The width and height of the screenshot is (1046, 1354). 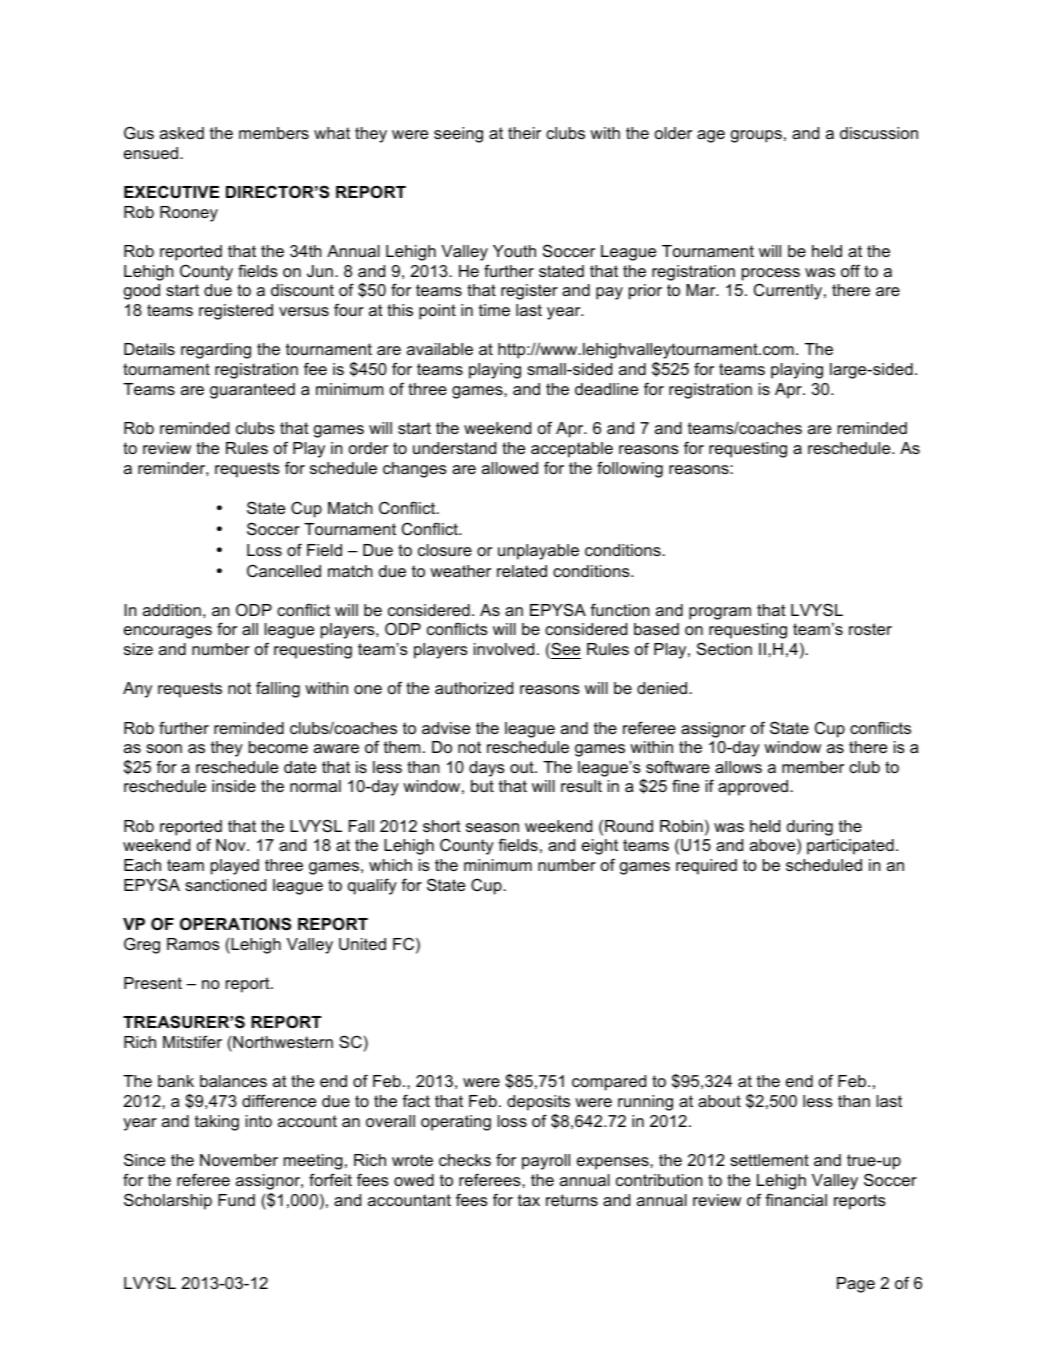 What do you see at coordinates (796, 1199) in the screenshot?
I see `financial` at bounding box center [796, 1199].
